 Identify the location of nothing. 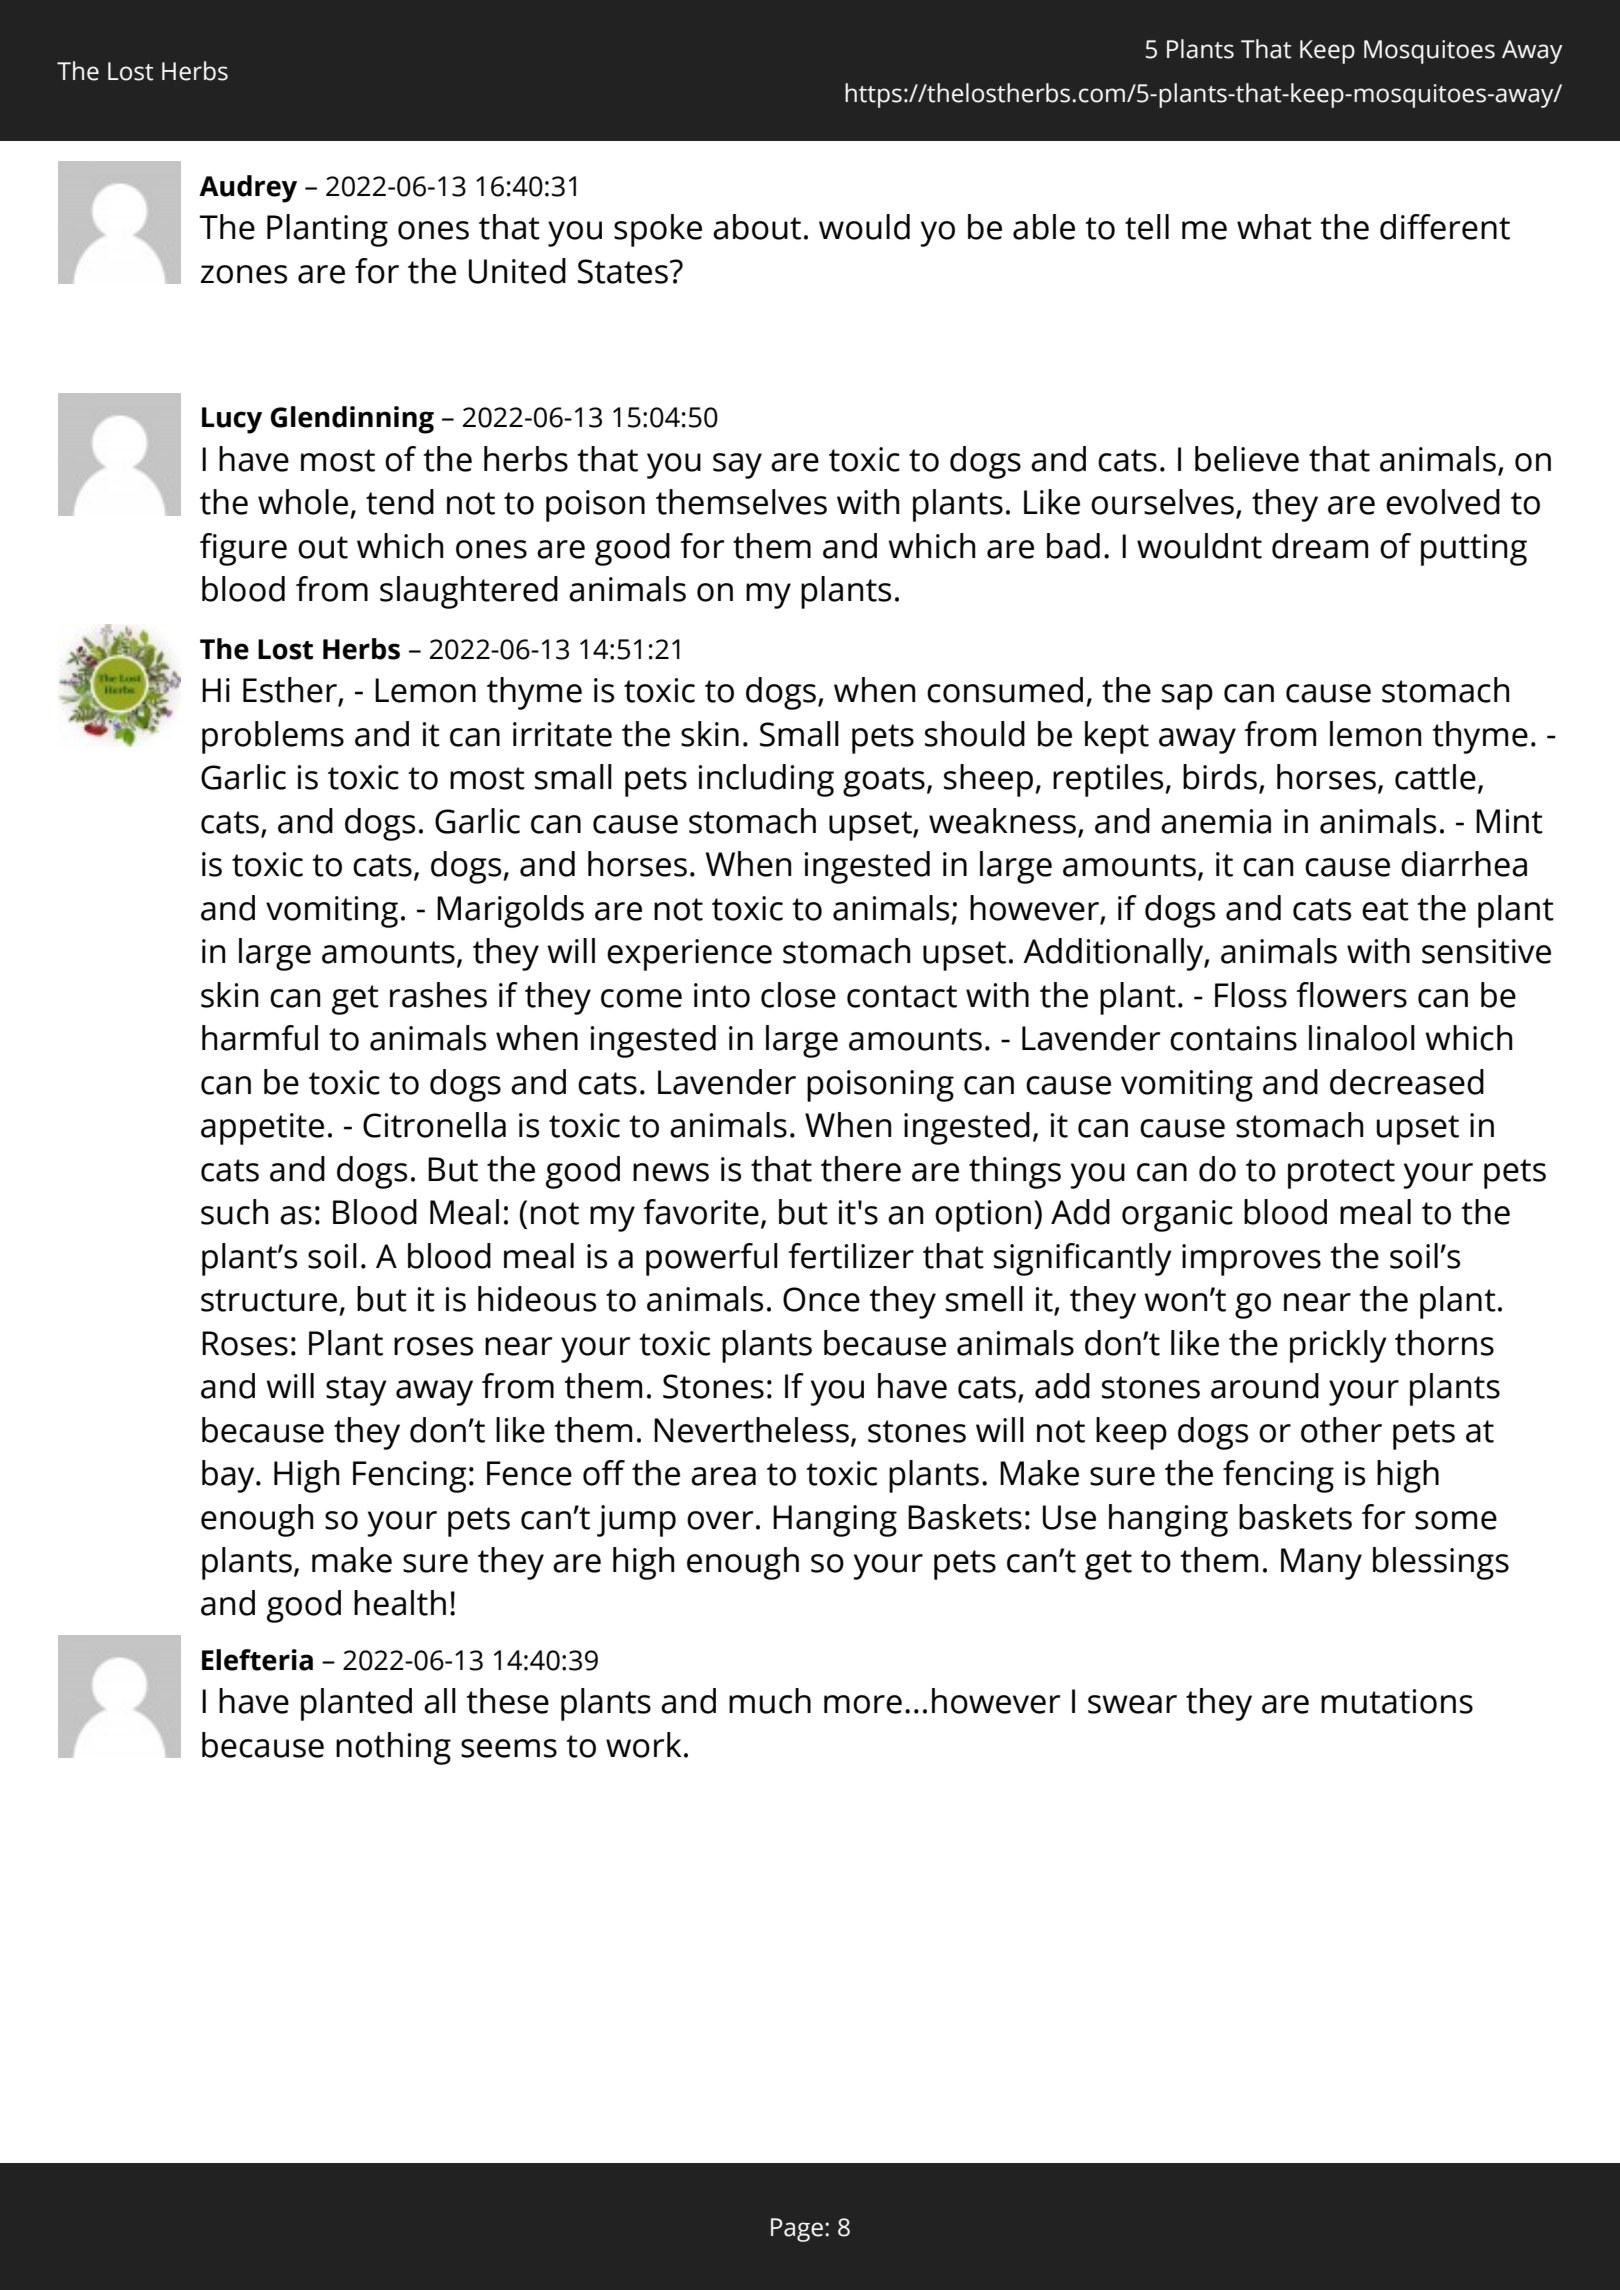
(393, 1748).
